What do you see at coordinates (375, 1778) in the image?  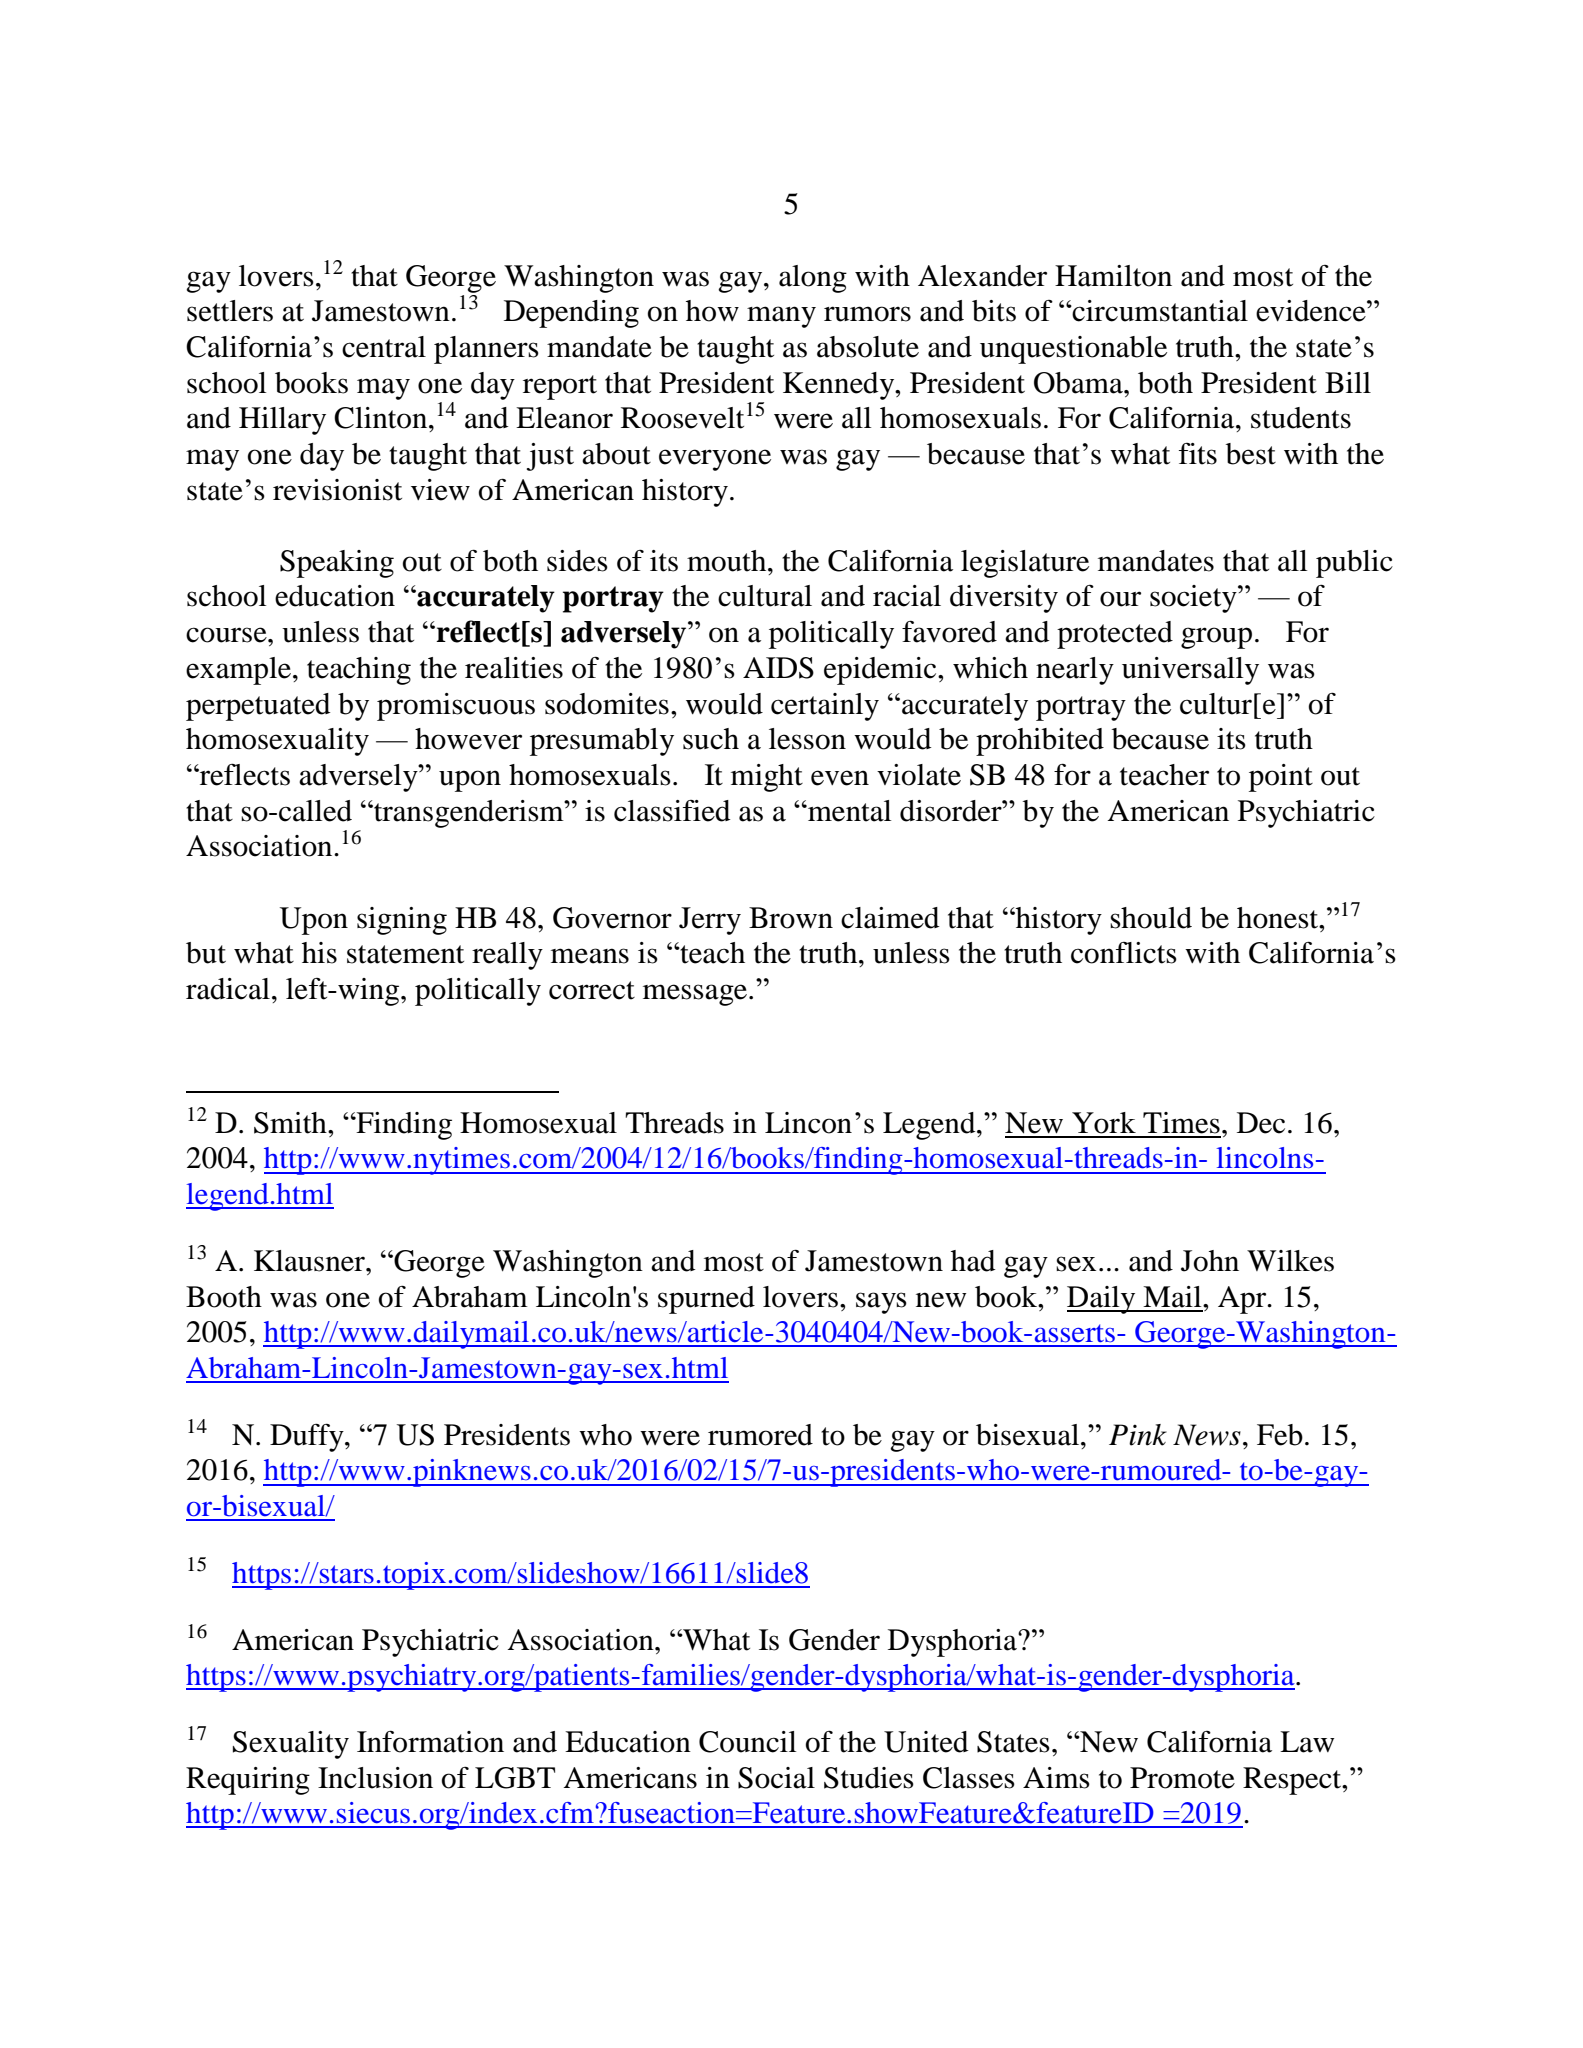 I see `Inclusion` at bounding box center [375, 1778].
